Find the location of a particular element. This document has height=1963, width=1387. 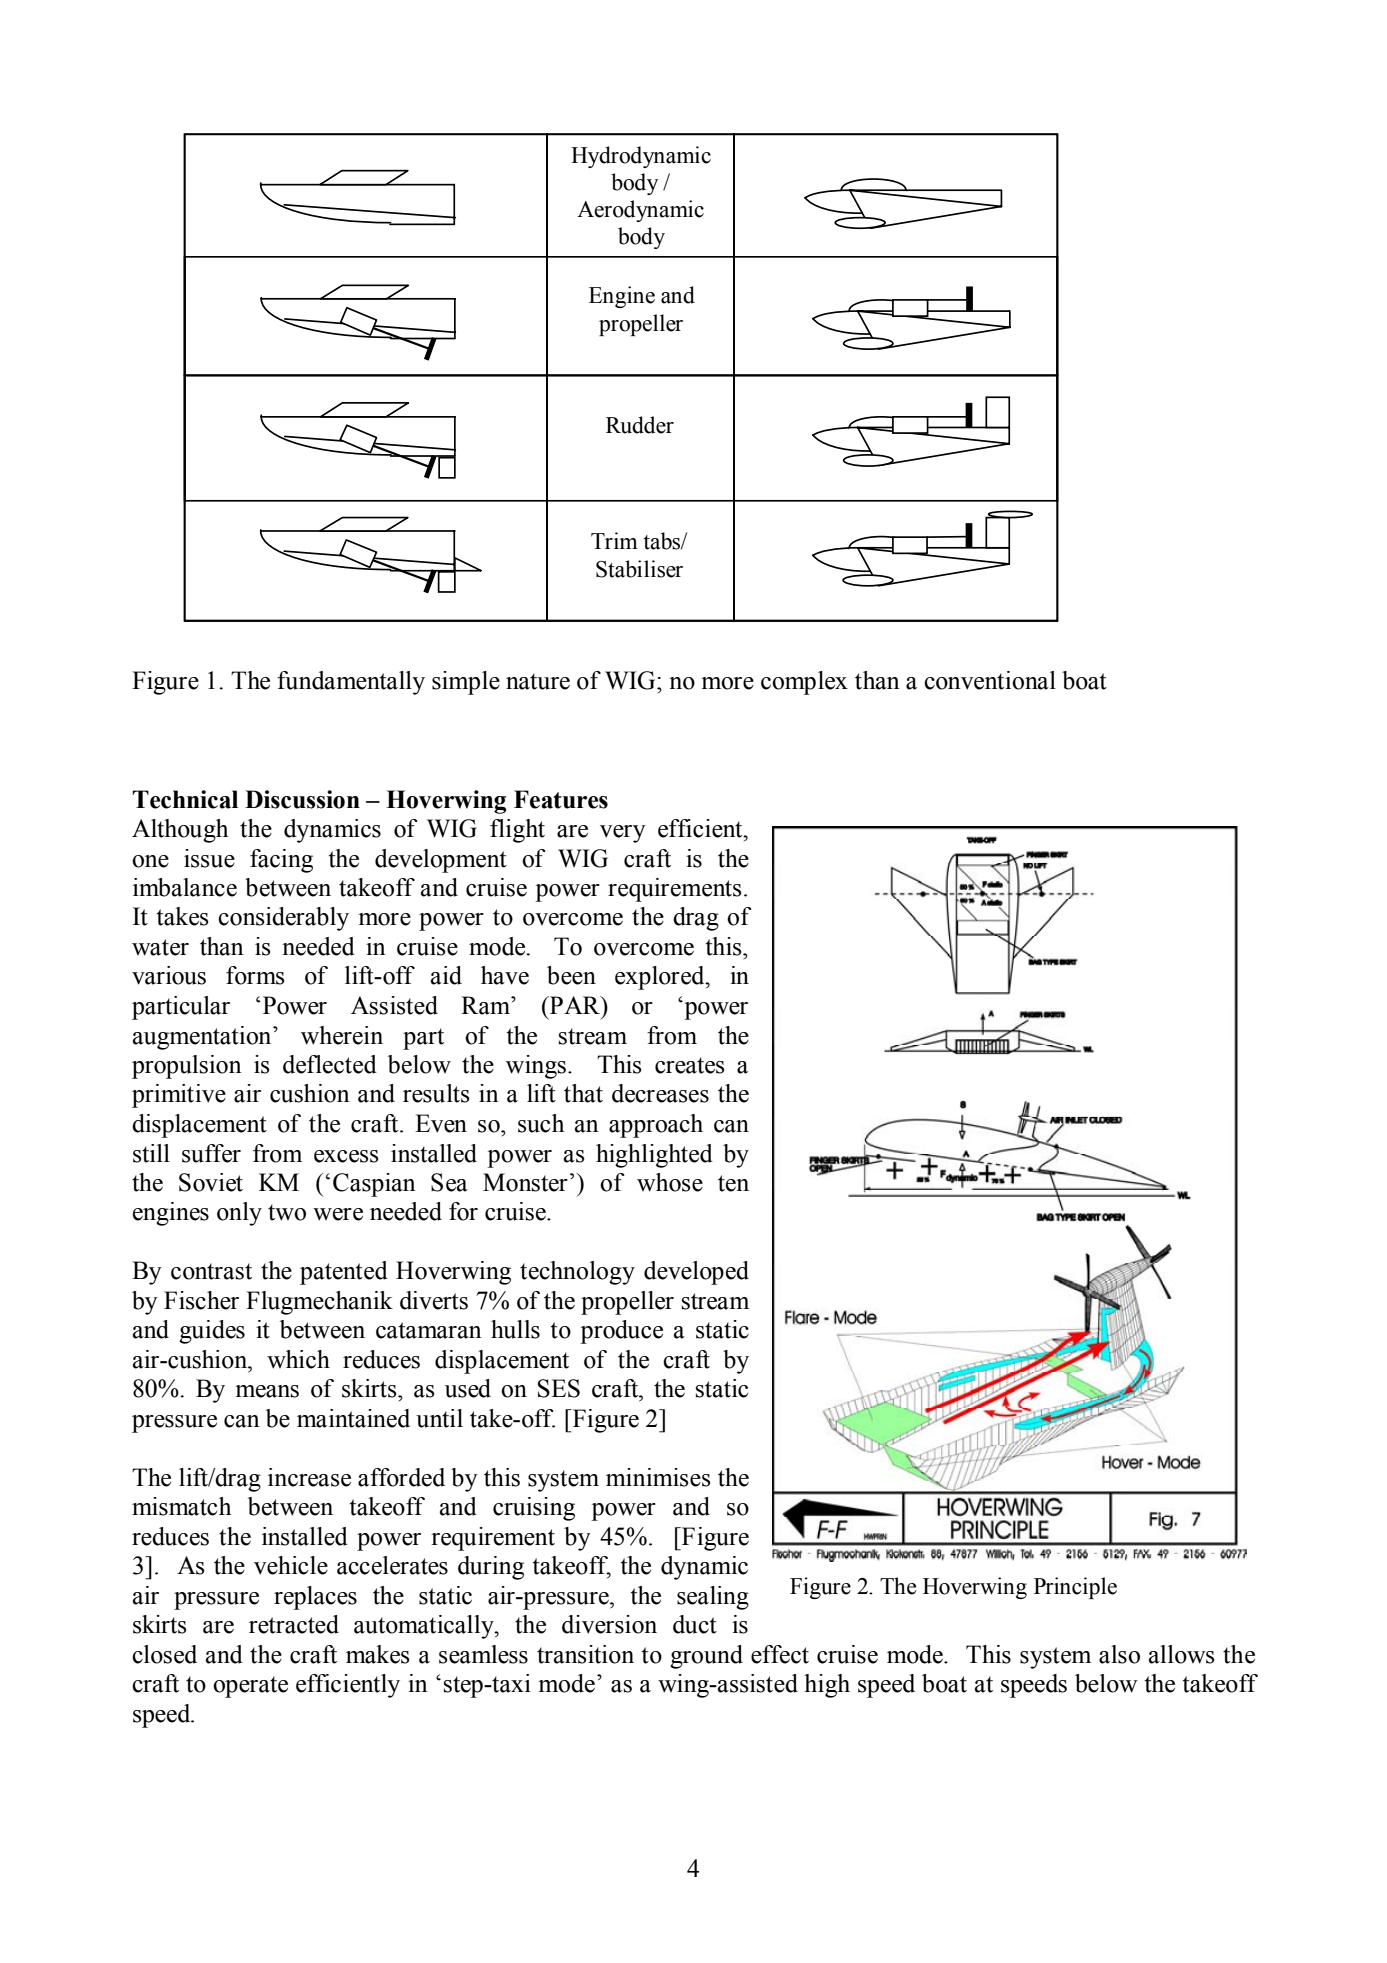

also is located at coordinates (1119, 1654).
